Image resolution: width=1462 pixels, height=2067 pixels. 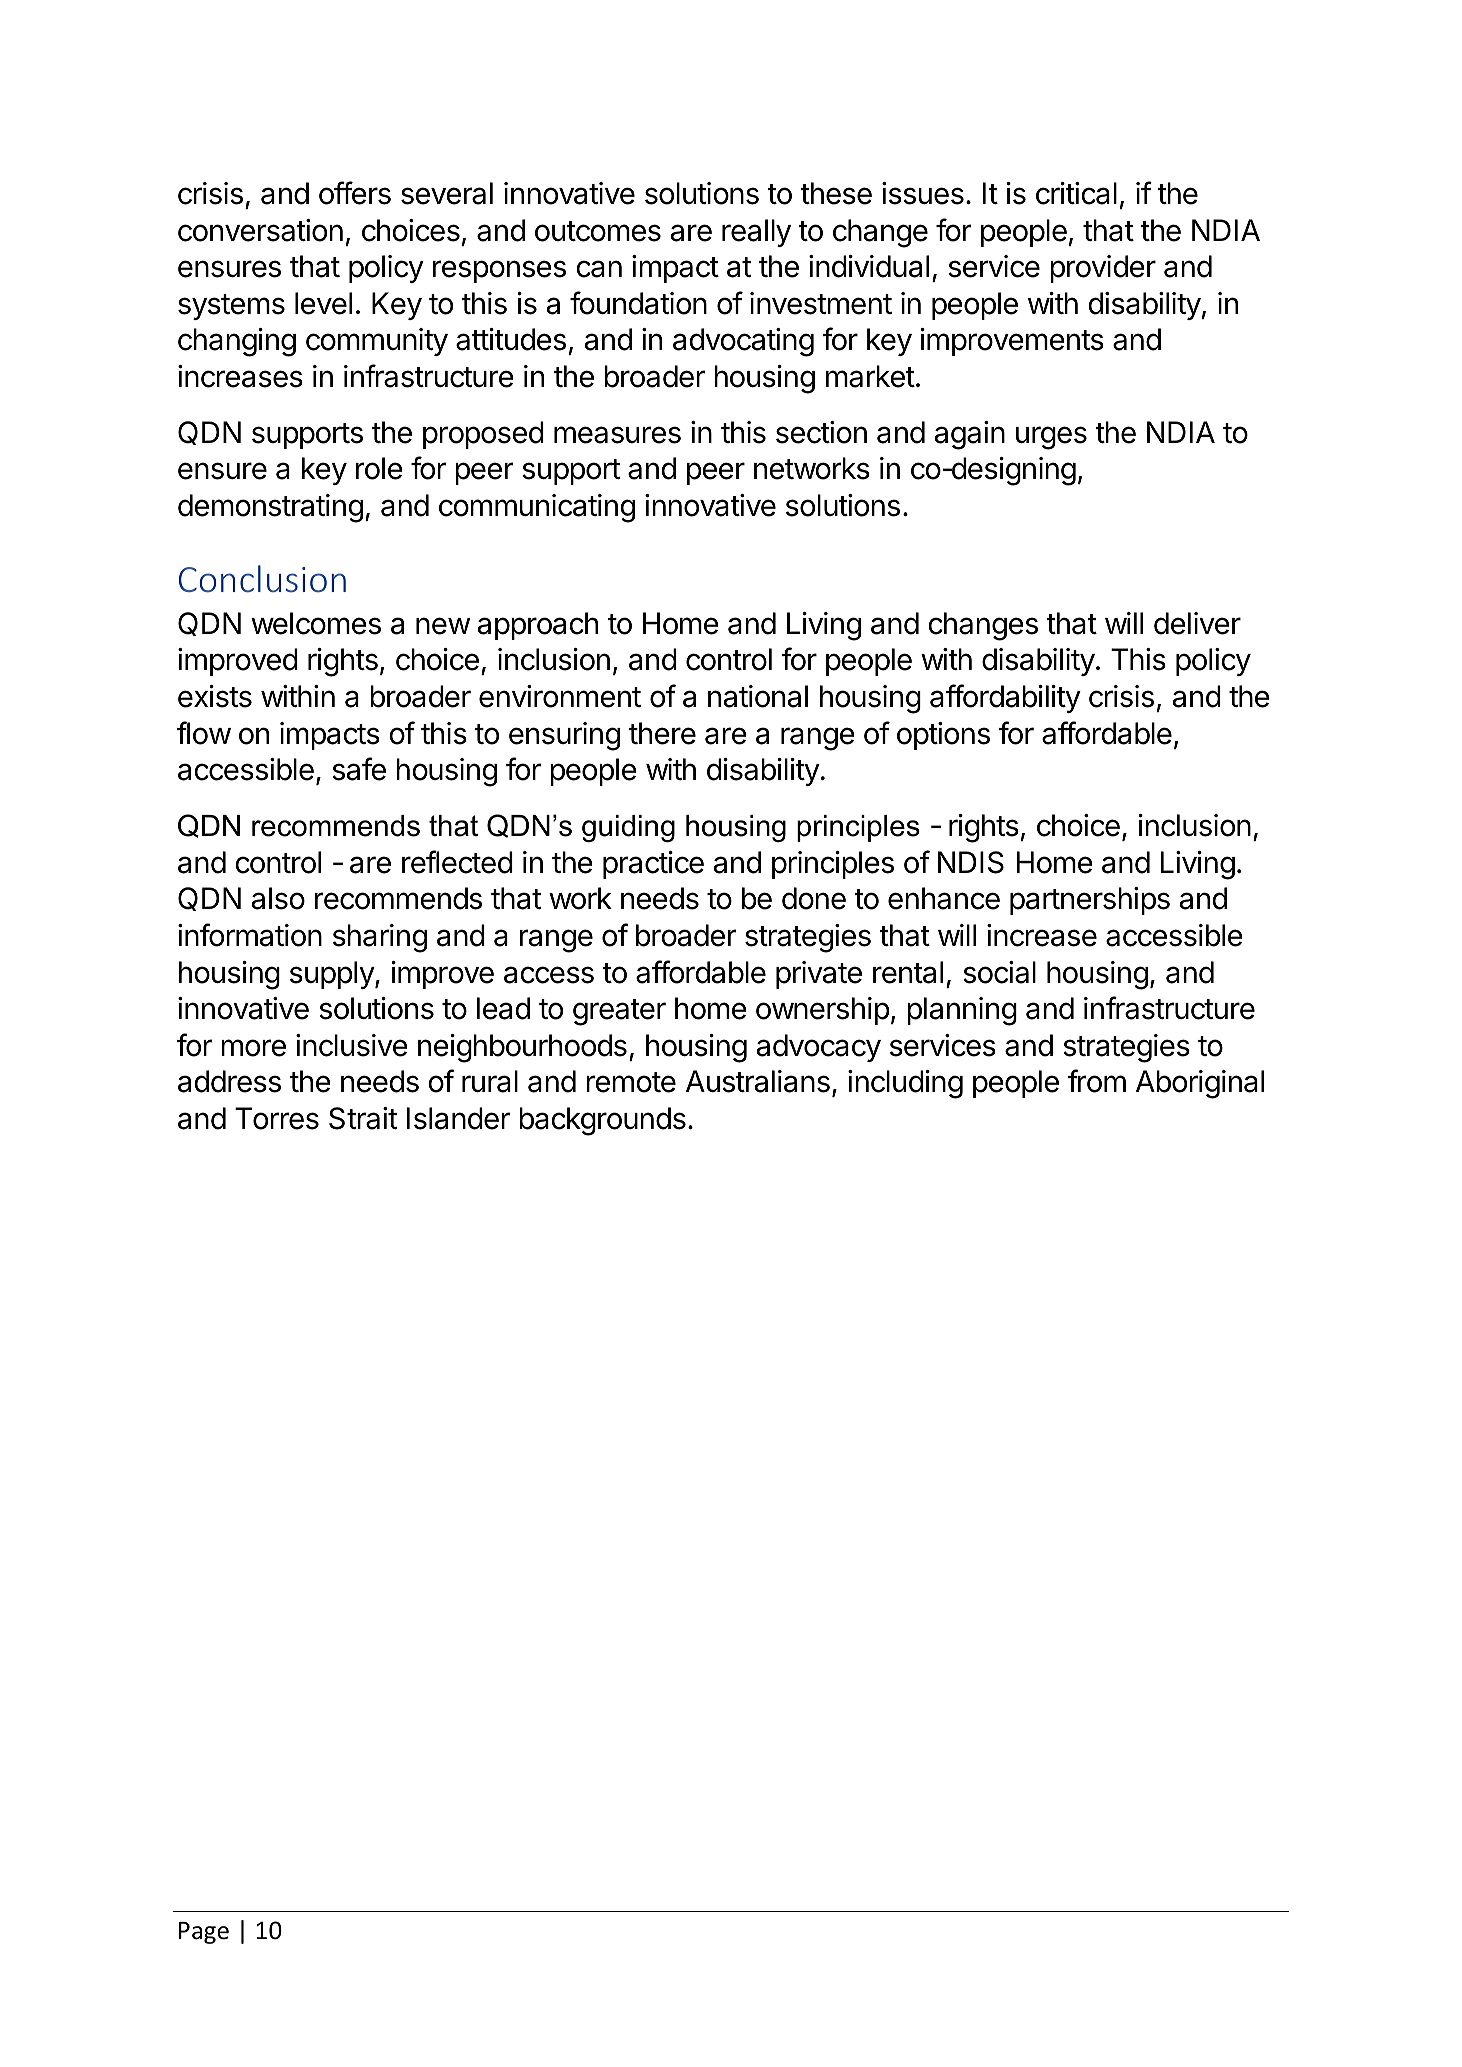 I want to click on conversation, so click(x=260, y=230).
